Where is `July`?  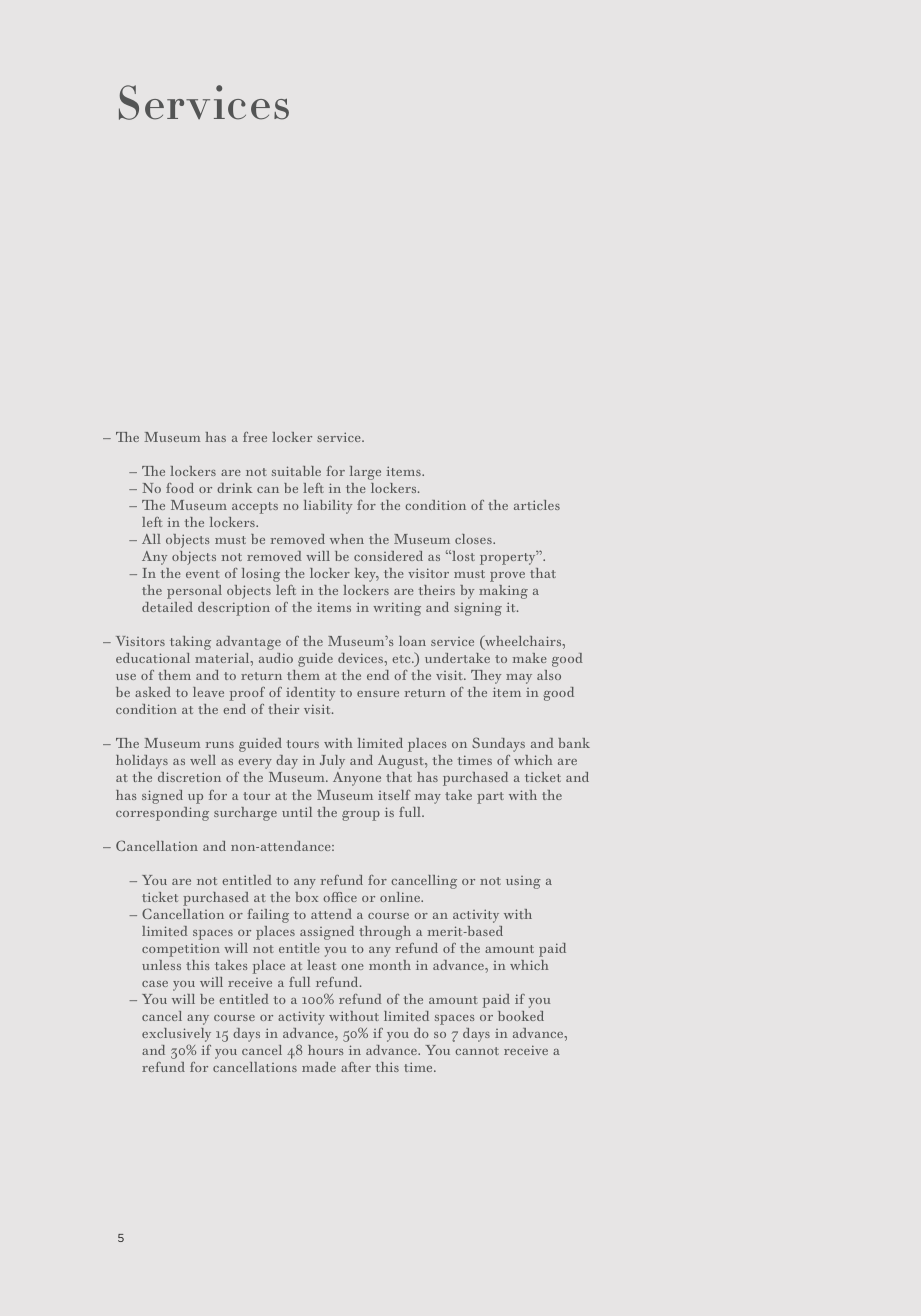 July is located at coordinates (332, 762).
